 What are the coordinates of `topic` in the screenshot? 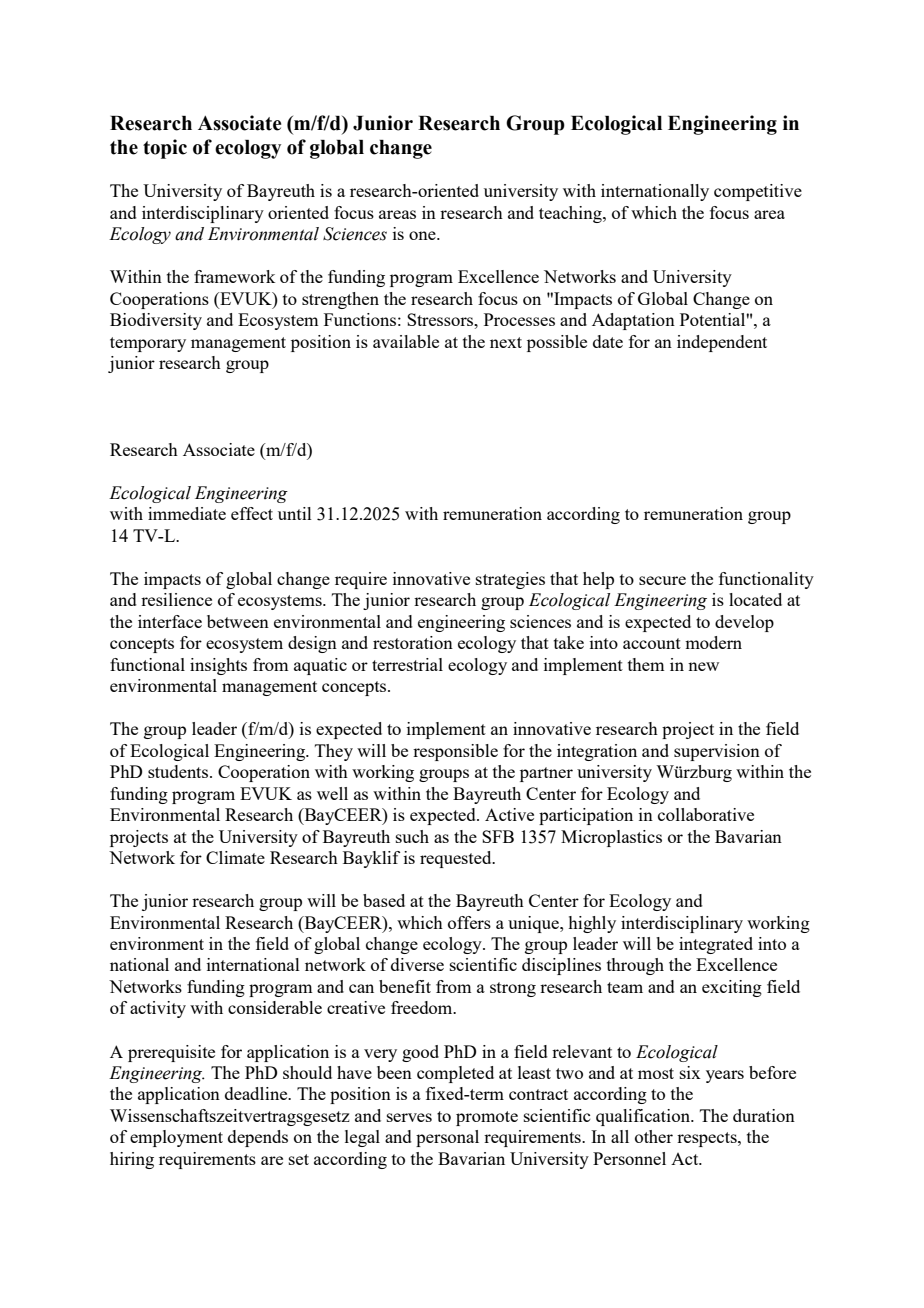 It's located at (165, 149).
